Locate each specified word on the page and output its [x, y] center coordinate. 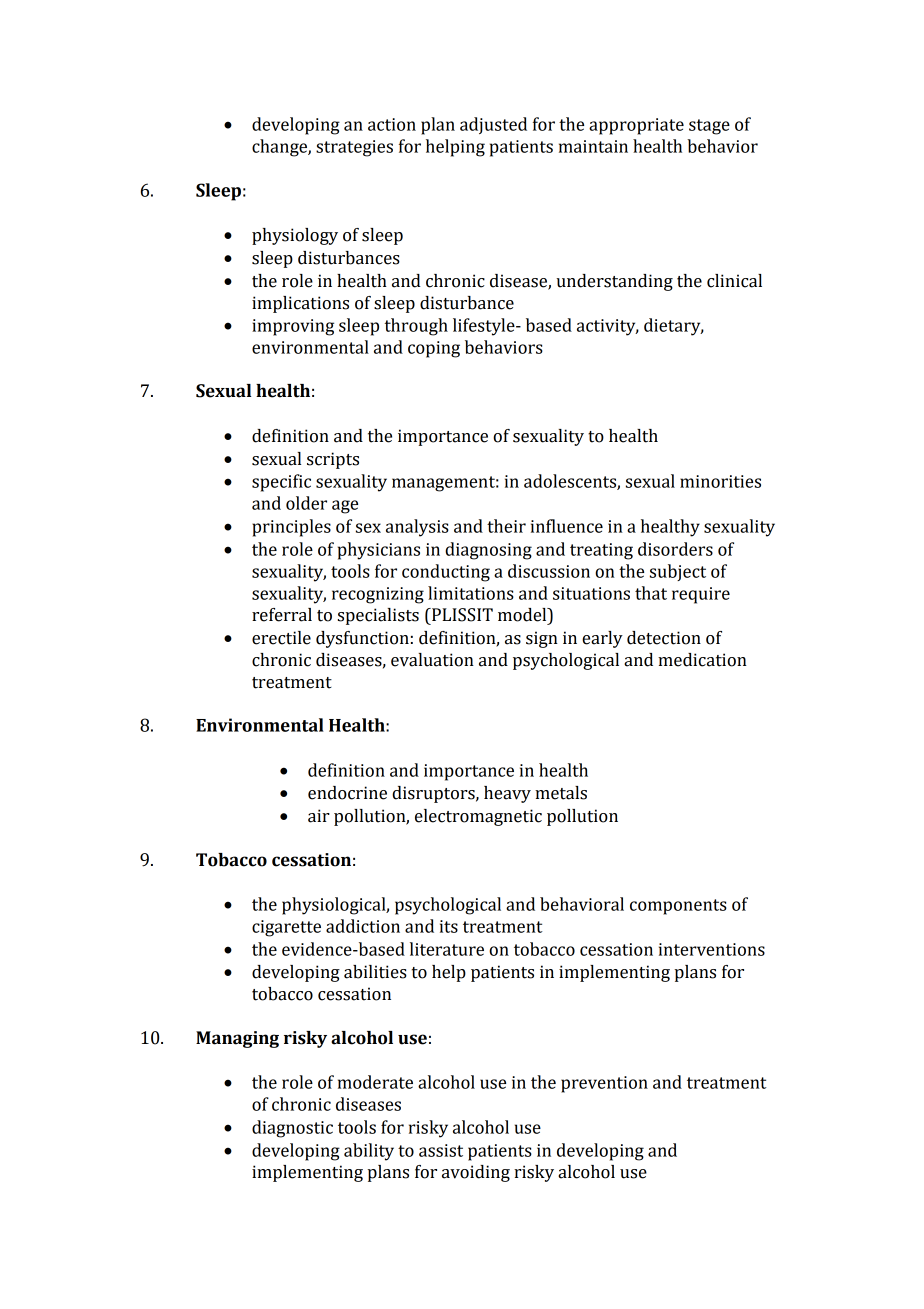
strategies [354, 148]
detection [664, 638]
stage [709, 127]
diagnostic [292, 1129]
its [449, 926]
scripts [333, 460]
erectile [281, 638]
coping [434, 349]
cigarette [286, 928]
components [678, 907]
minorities [720, 481]
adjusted [493, 125]
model [523, 615]
